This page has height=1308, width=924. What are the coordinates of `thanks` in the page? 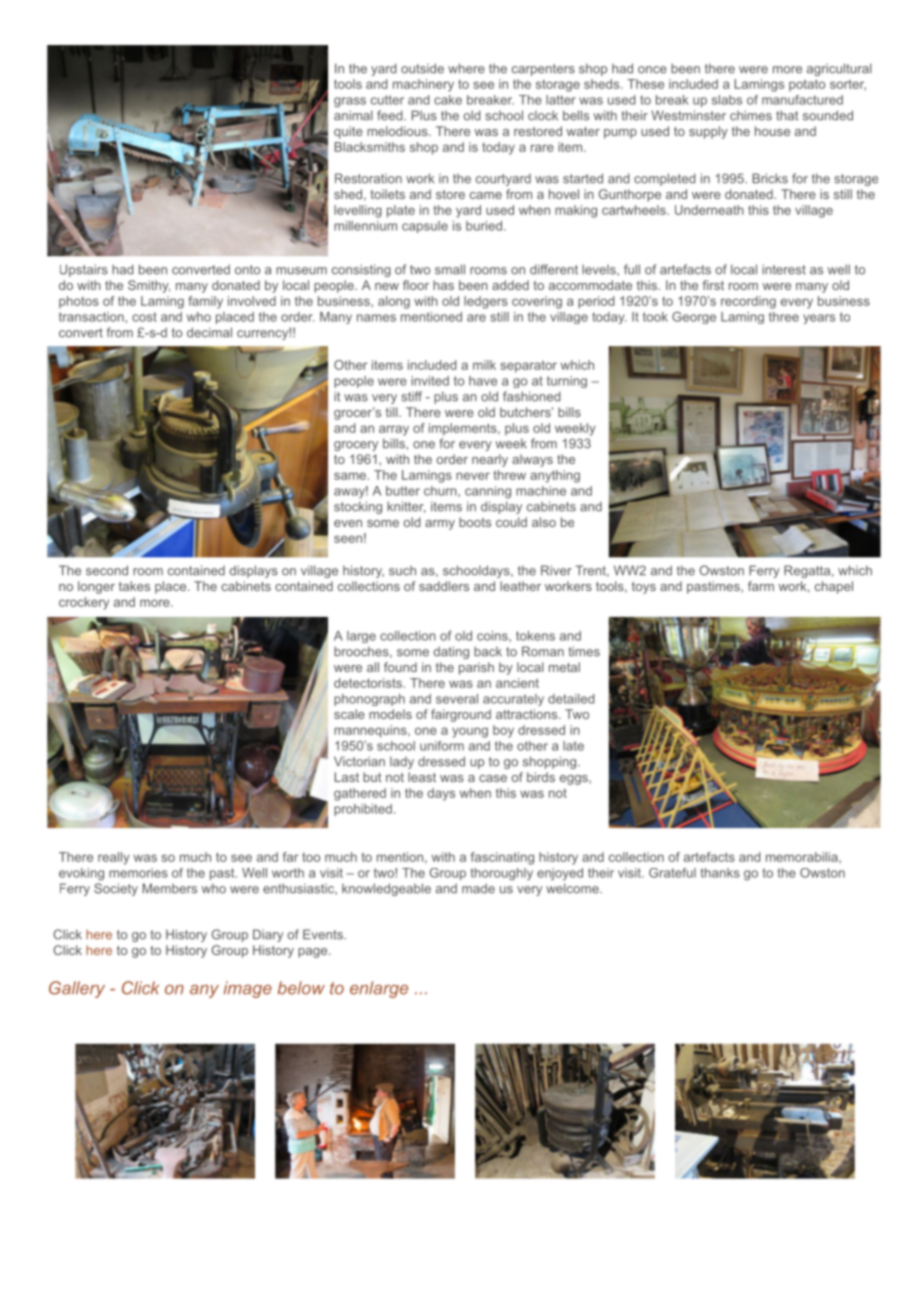 It's located at (720, 873).
